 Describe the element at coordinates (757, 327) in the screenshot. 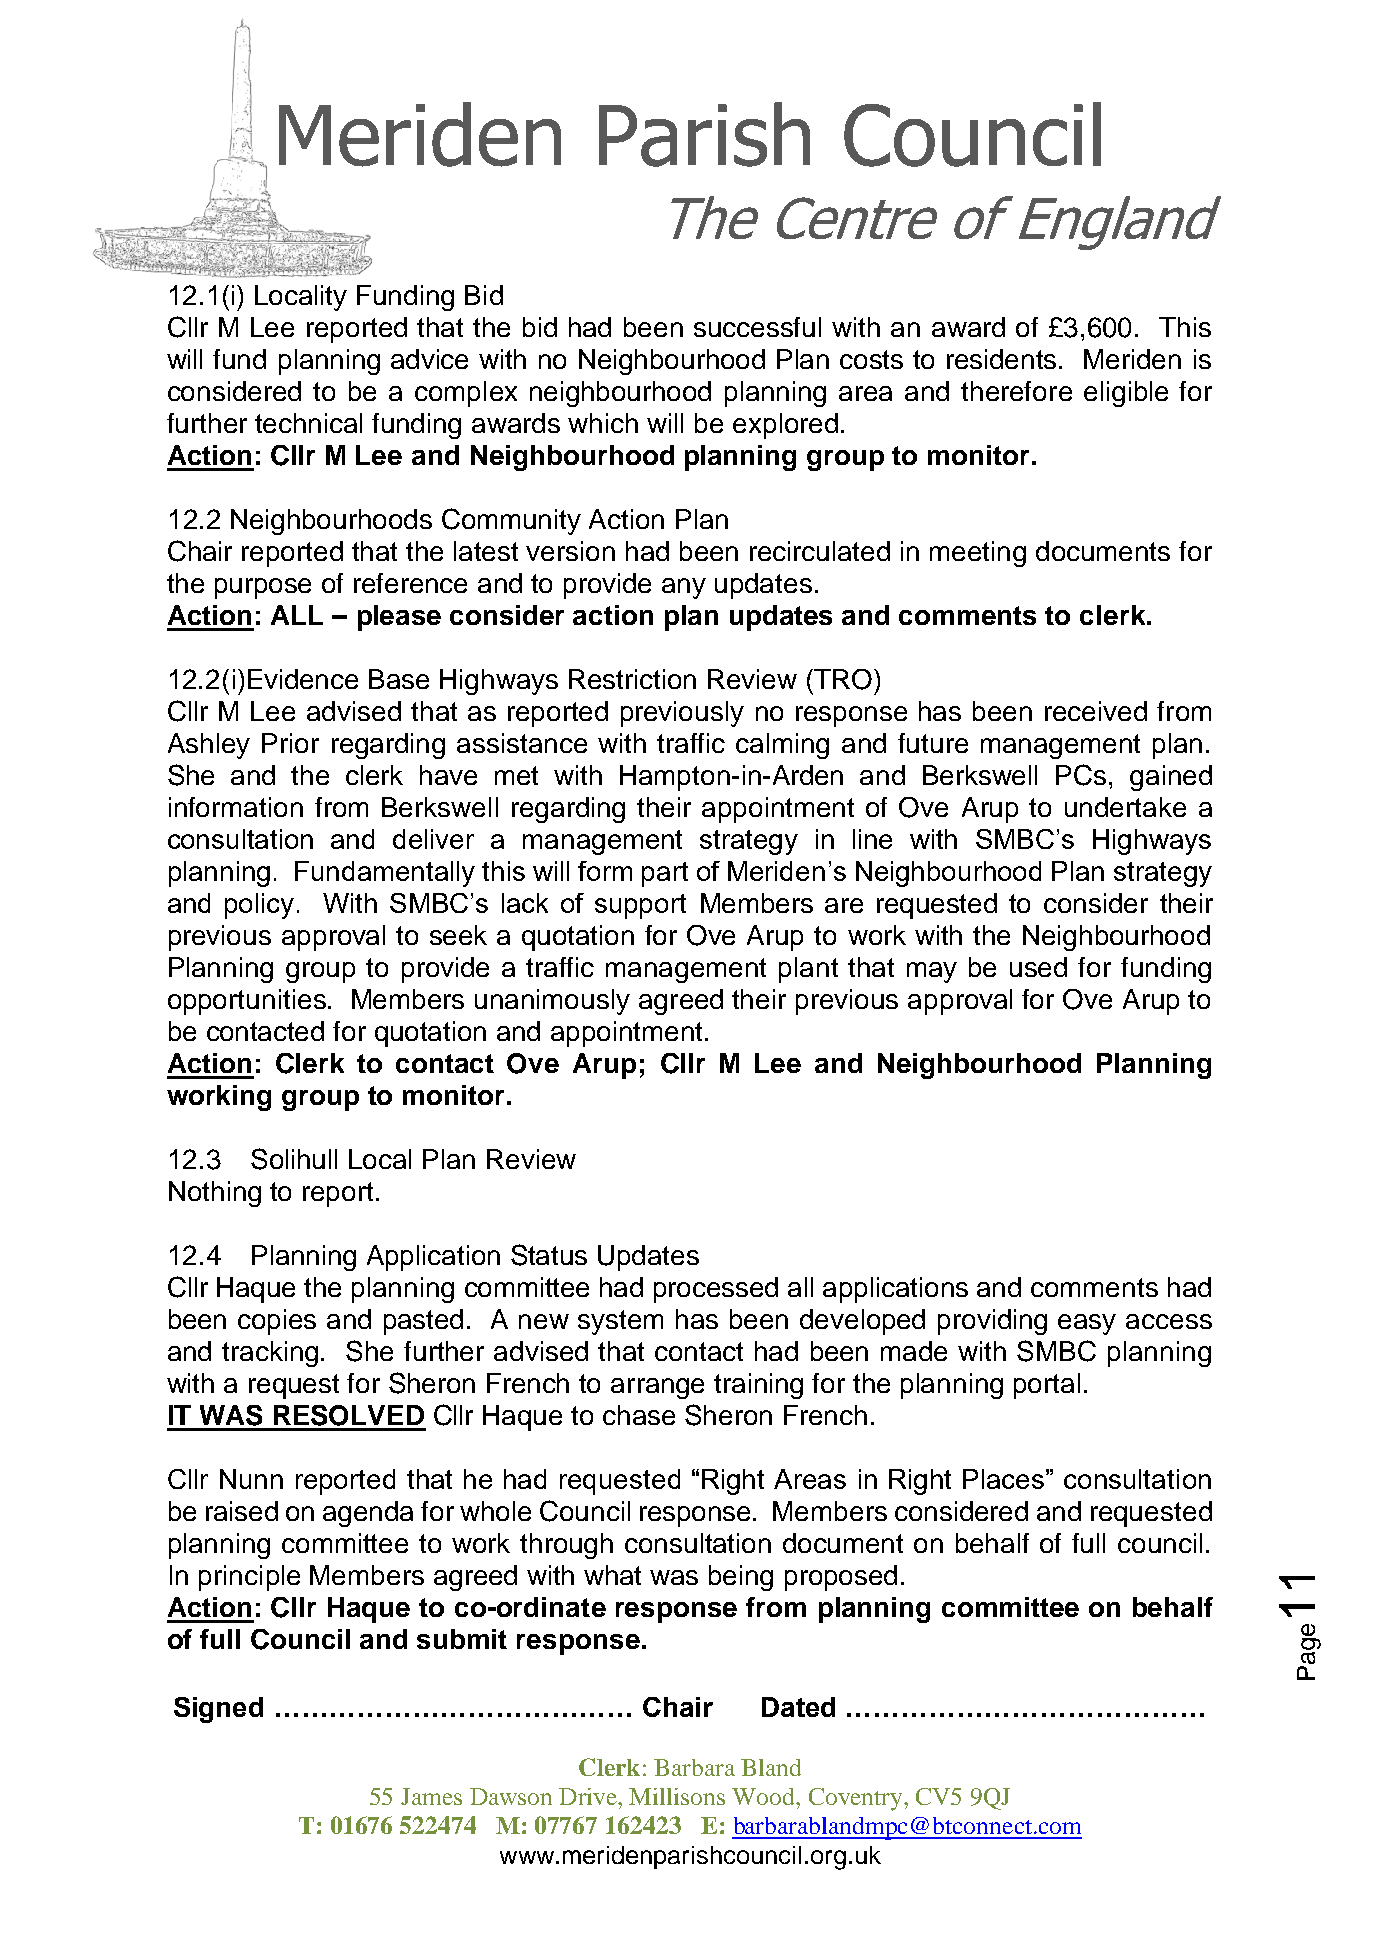

I see `successful` at that location.
